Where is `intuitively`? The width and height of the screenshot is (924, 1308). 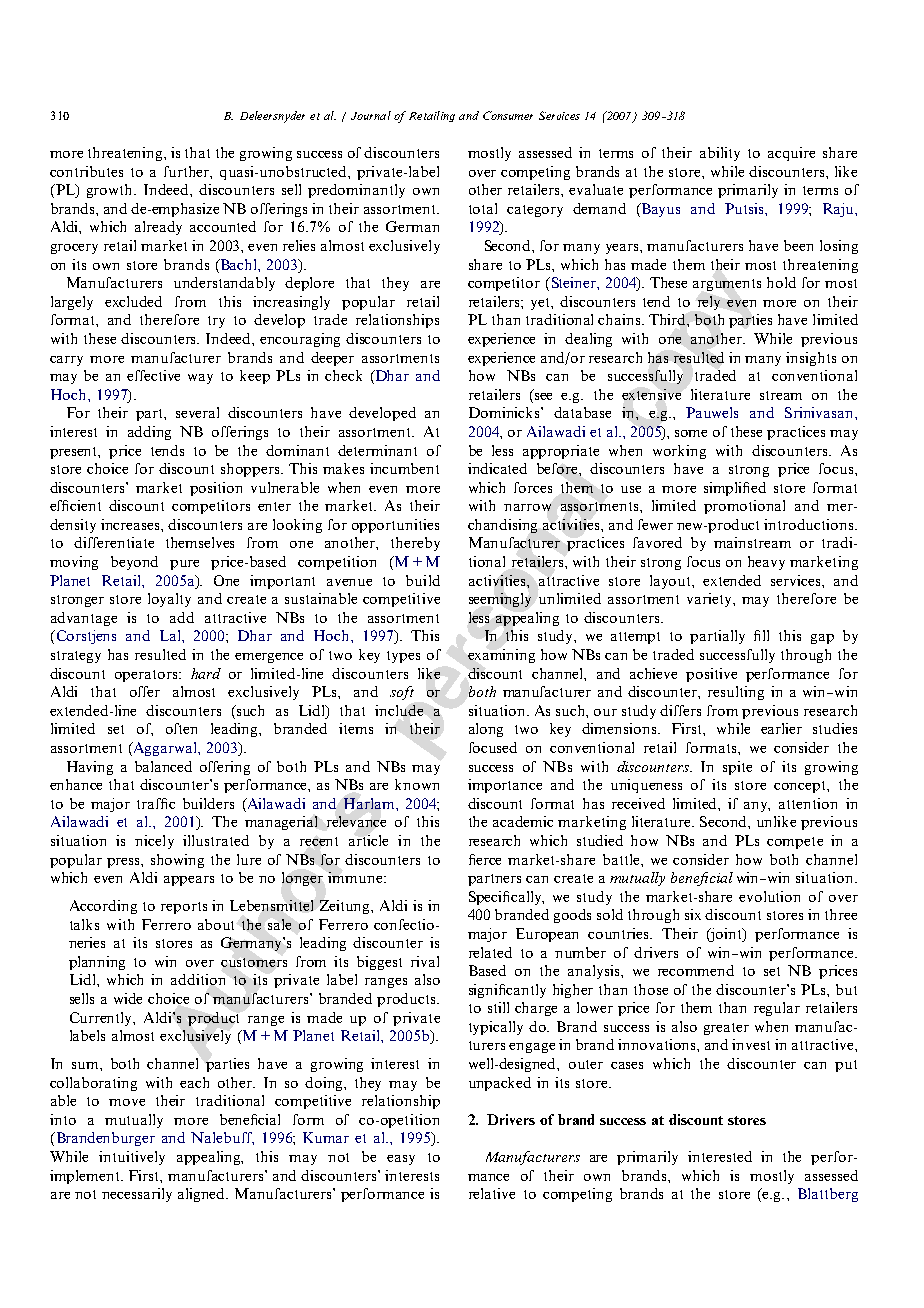 intuitively is located at coordinates (132, 1158).
